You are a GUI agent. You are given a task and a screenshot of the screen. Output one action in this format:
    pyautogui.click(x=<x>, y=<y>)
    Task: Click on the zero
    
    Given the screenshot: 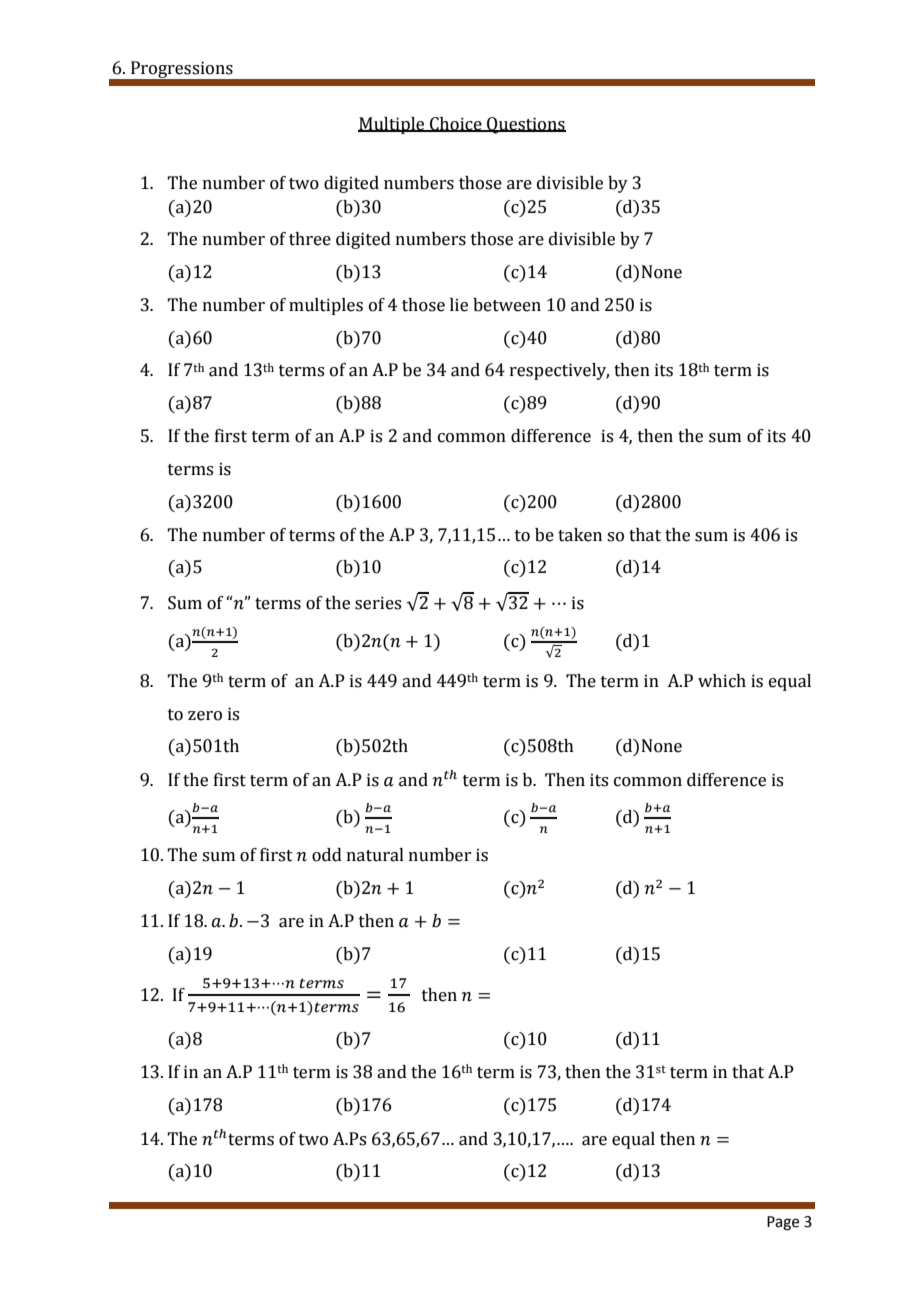 What is the action you would take?
    pyautogui.click(x=205, y=716)
